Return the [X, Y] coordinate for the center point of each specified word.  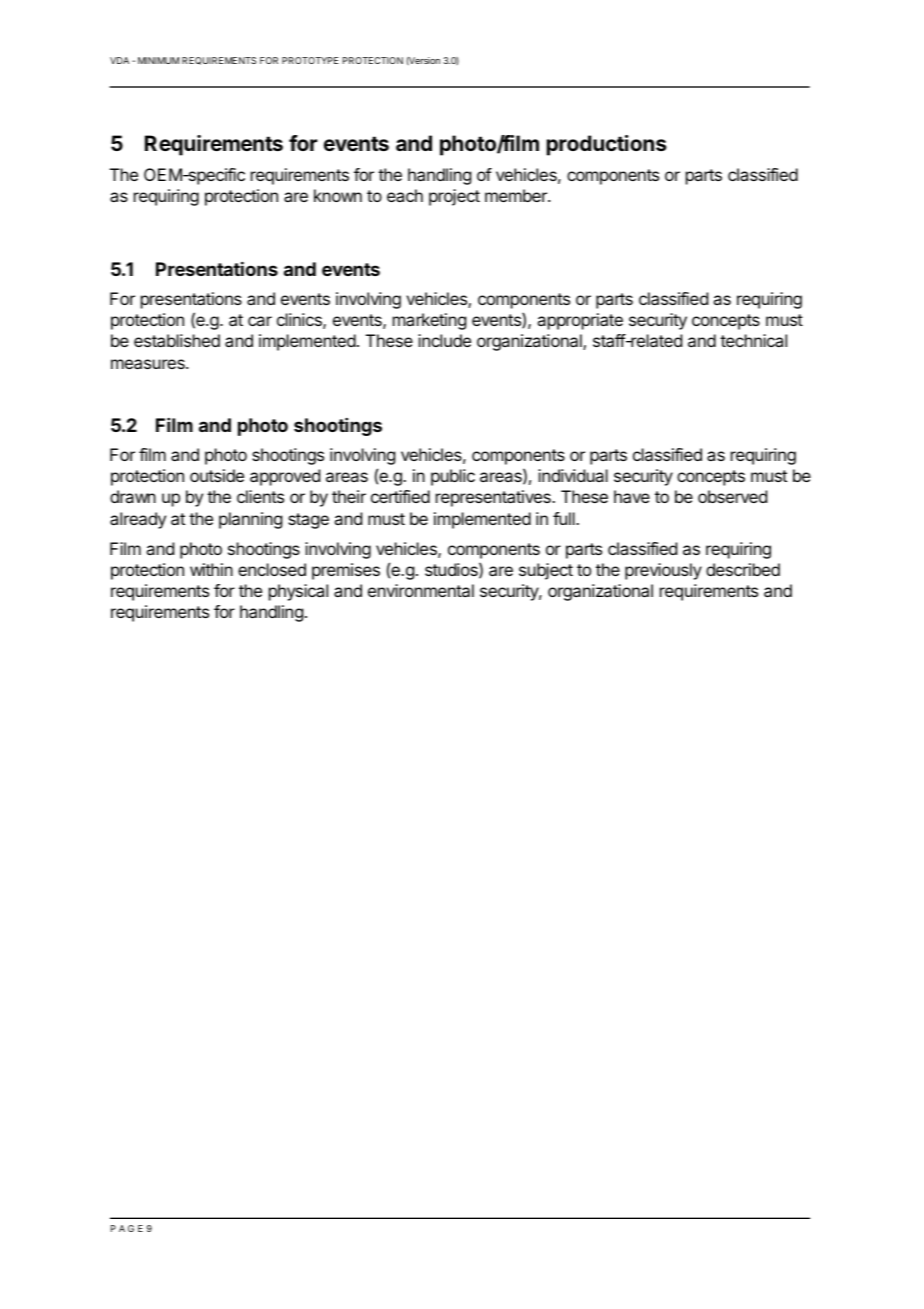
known [338, 195]
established [177, 340]
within [211, 569]
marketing [429, 321]
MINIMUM [158, 60]
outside [217, 475]
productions [607, 145]
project [454, 197]
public [453, 477]
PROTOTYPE [310, 60]
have [632, 496]
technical [753, 340]
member [517, 195]
